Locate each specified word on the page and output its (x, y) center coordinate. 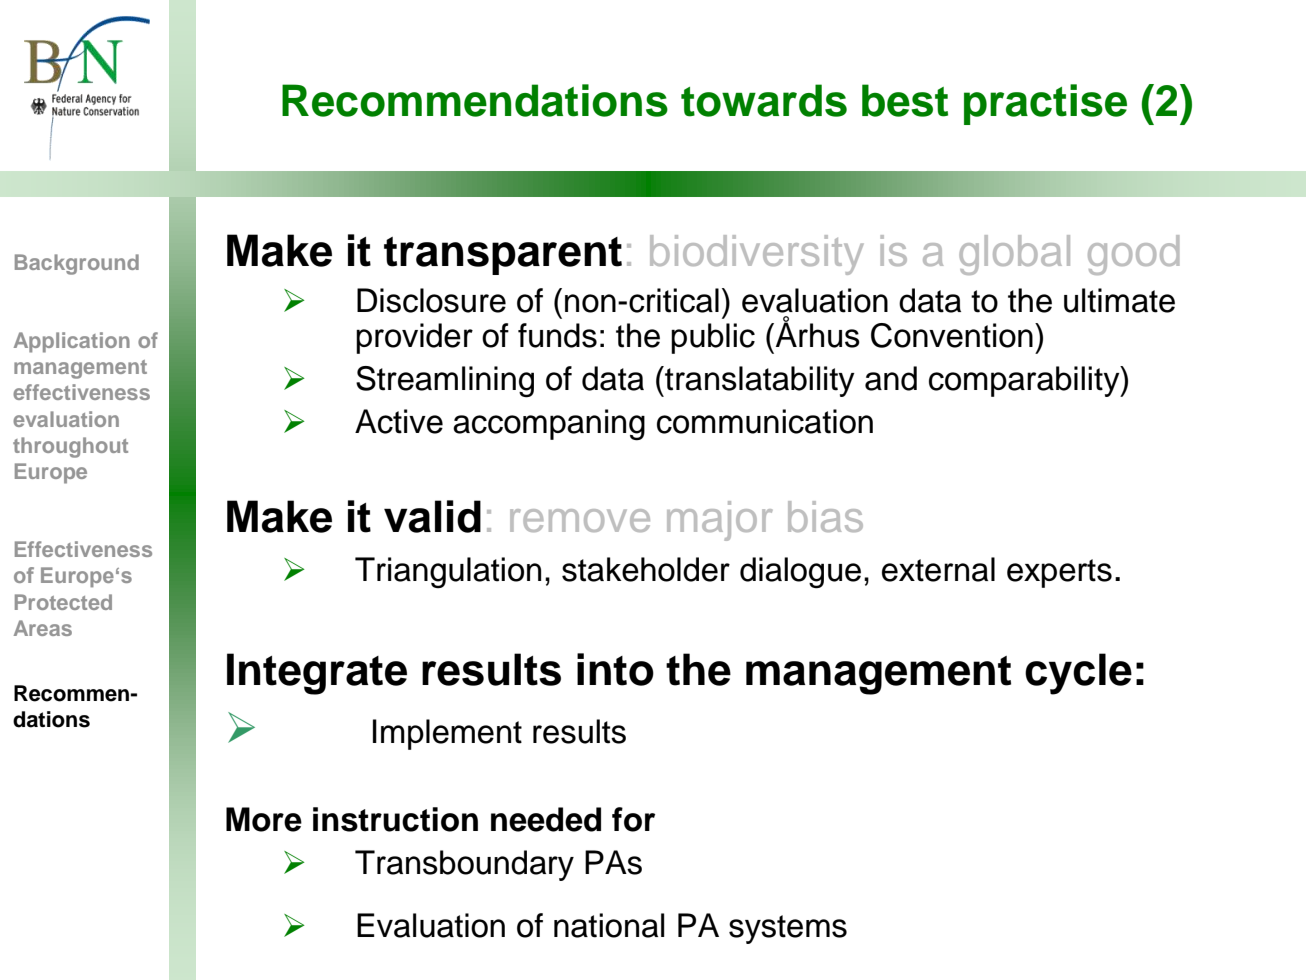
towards (764, 100)
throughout (70, 447)
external (938, 569)
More (264, 819)
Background (77, 264)
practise (1045, 104)
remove (580, 520)
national (609, 925)
